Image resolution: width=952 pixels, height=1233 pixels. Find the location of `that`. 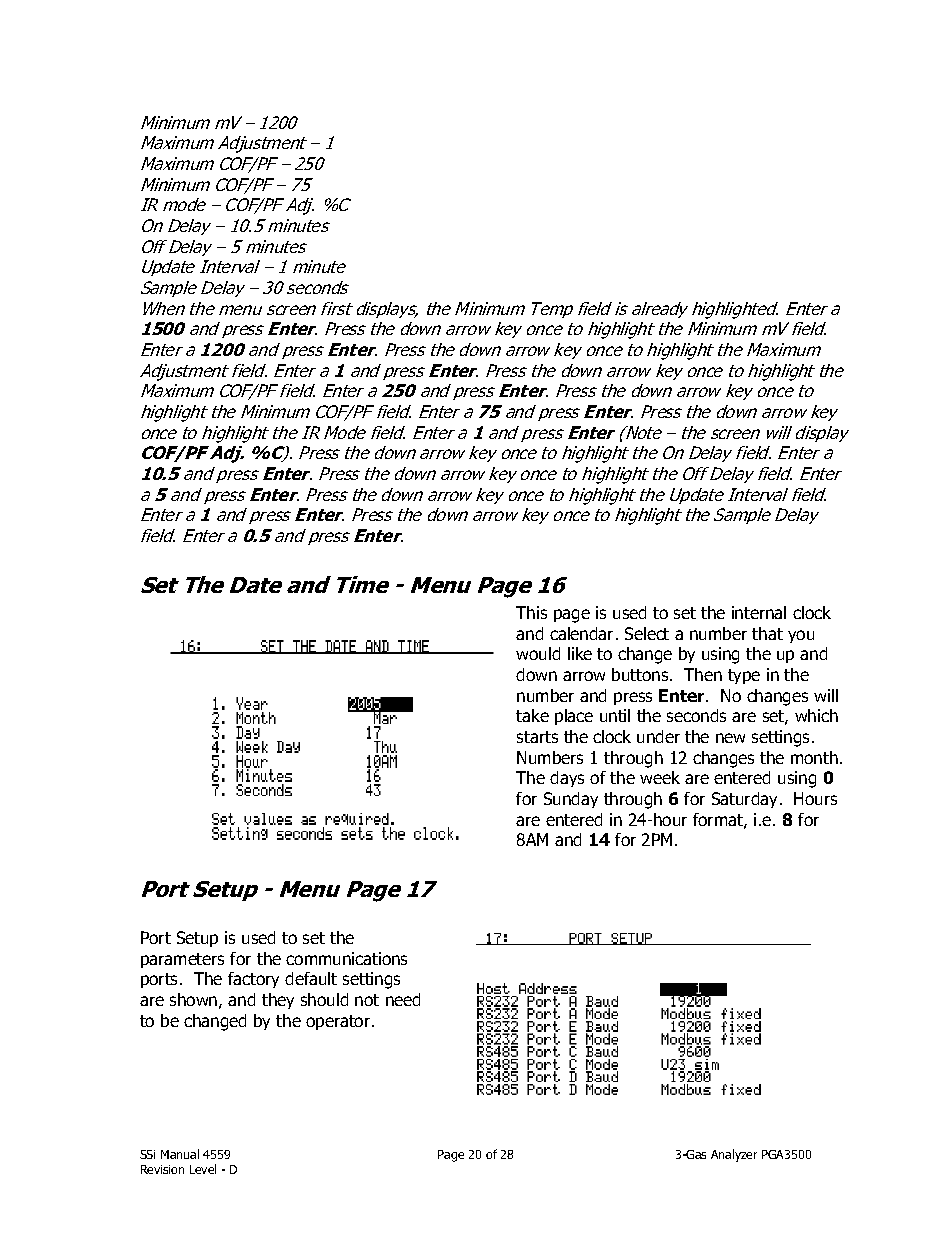

that is located at coordinates (767, 633).
